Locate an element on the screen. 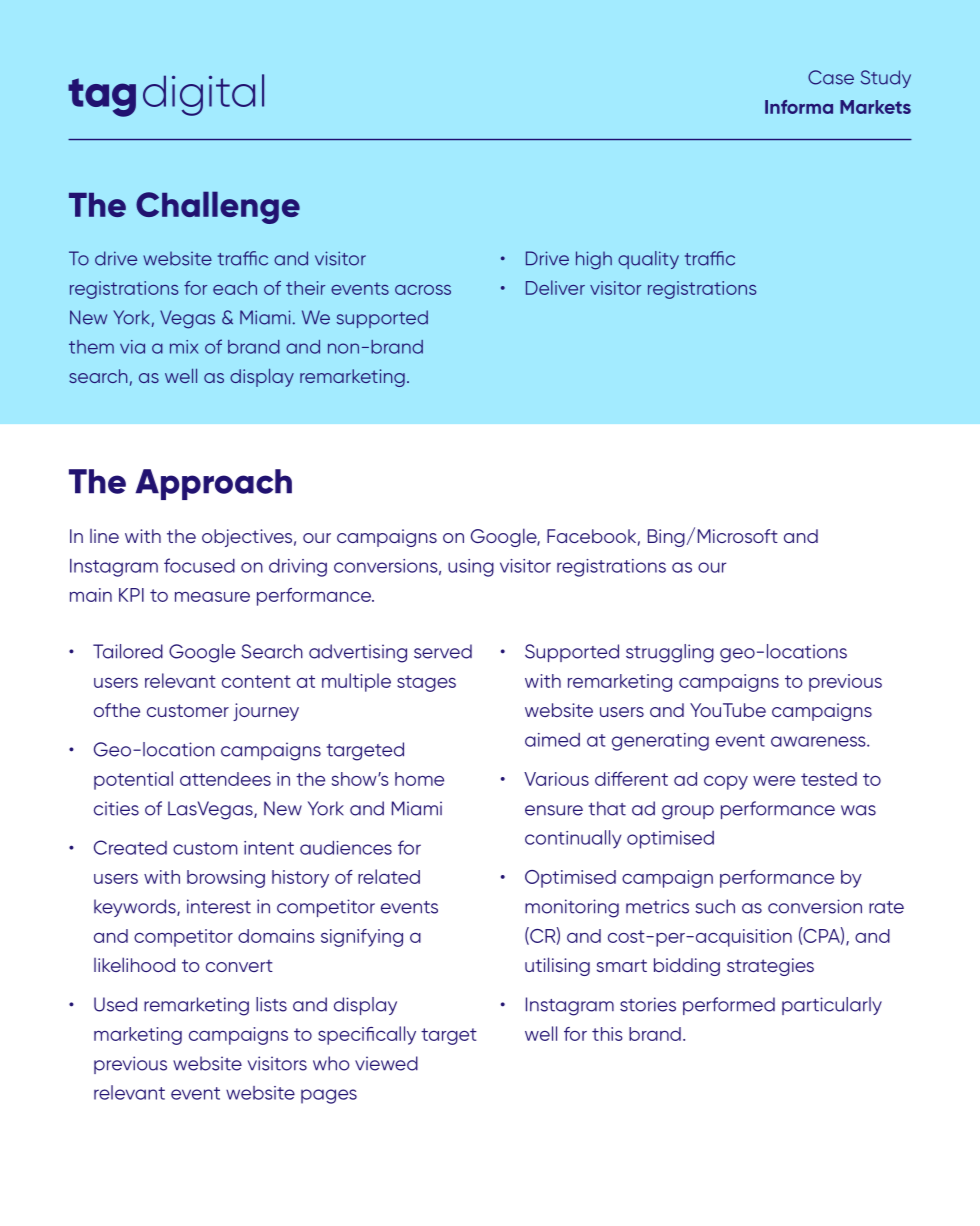 This screenshot has height=1226, width=980. high is located at coordinates (594, 260).
